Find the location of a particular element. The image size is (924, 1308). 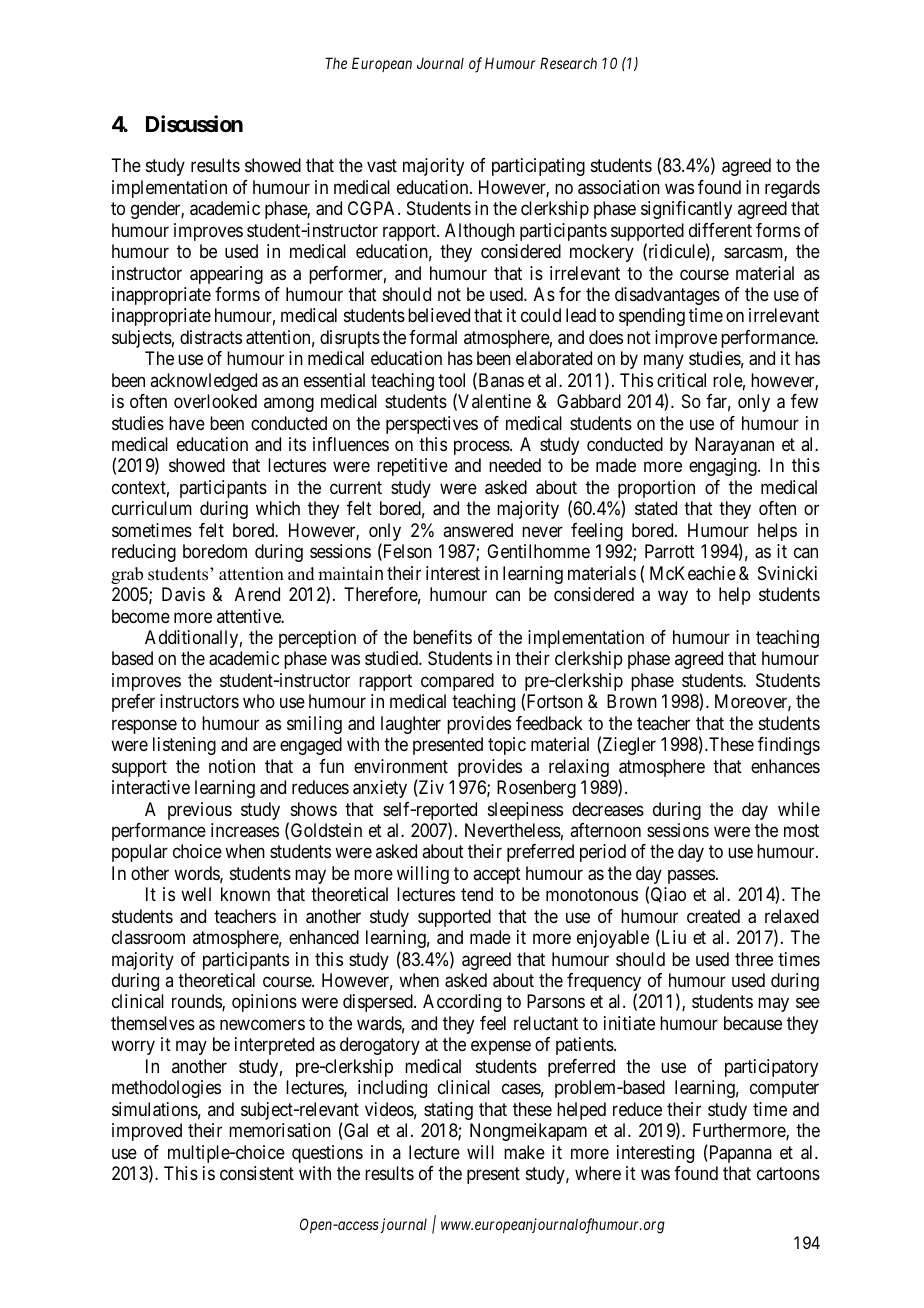

well is located at coordinates (196, 894).
